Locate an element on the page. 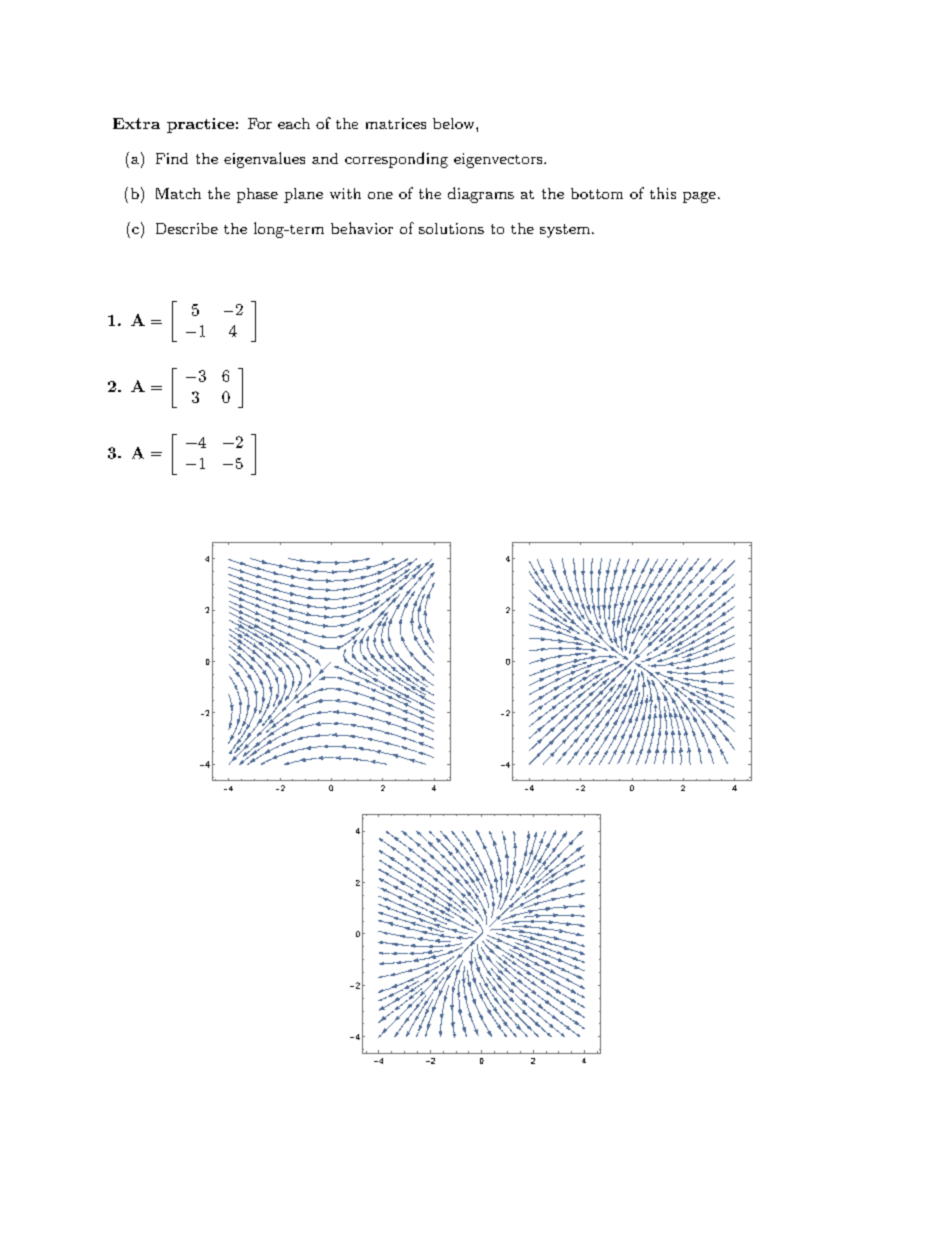  this is located at coordinates (663, 193).
